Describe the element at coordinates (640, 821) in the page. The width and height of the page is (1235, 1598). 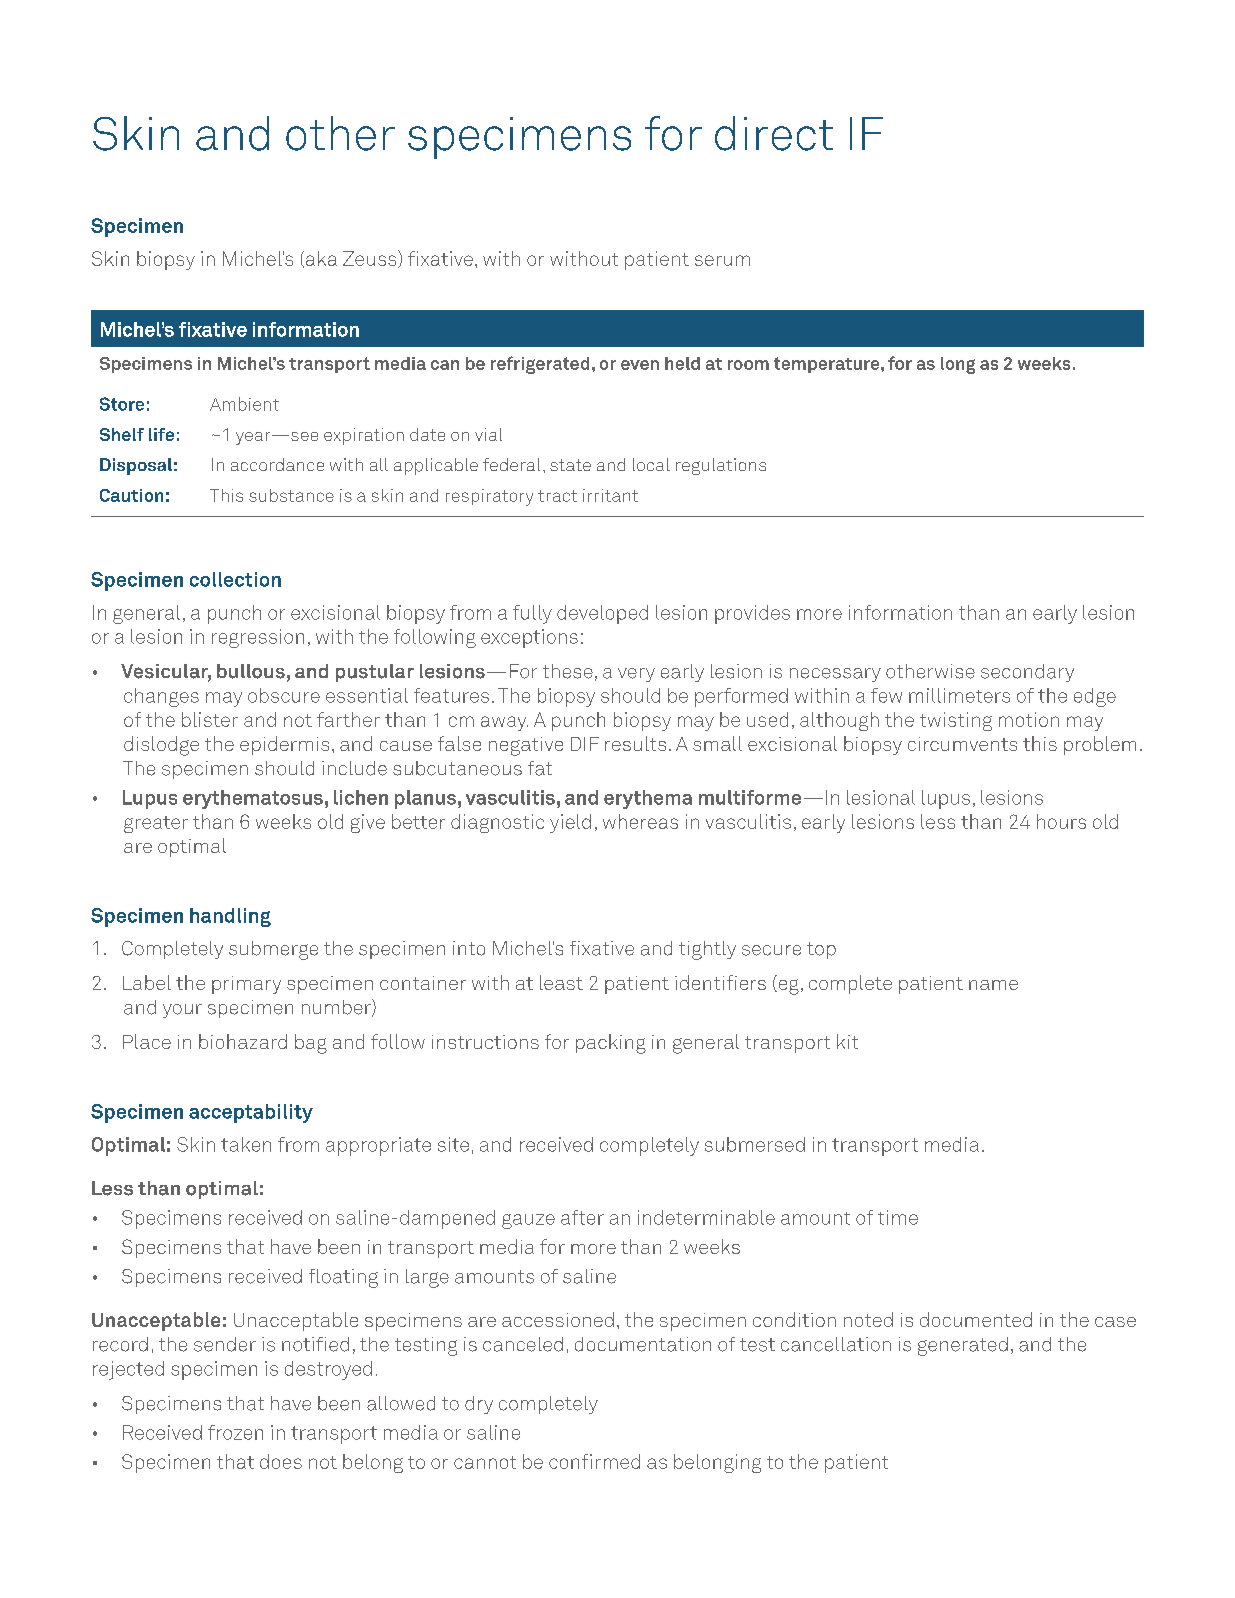
I see `whereas` at that location.
